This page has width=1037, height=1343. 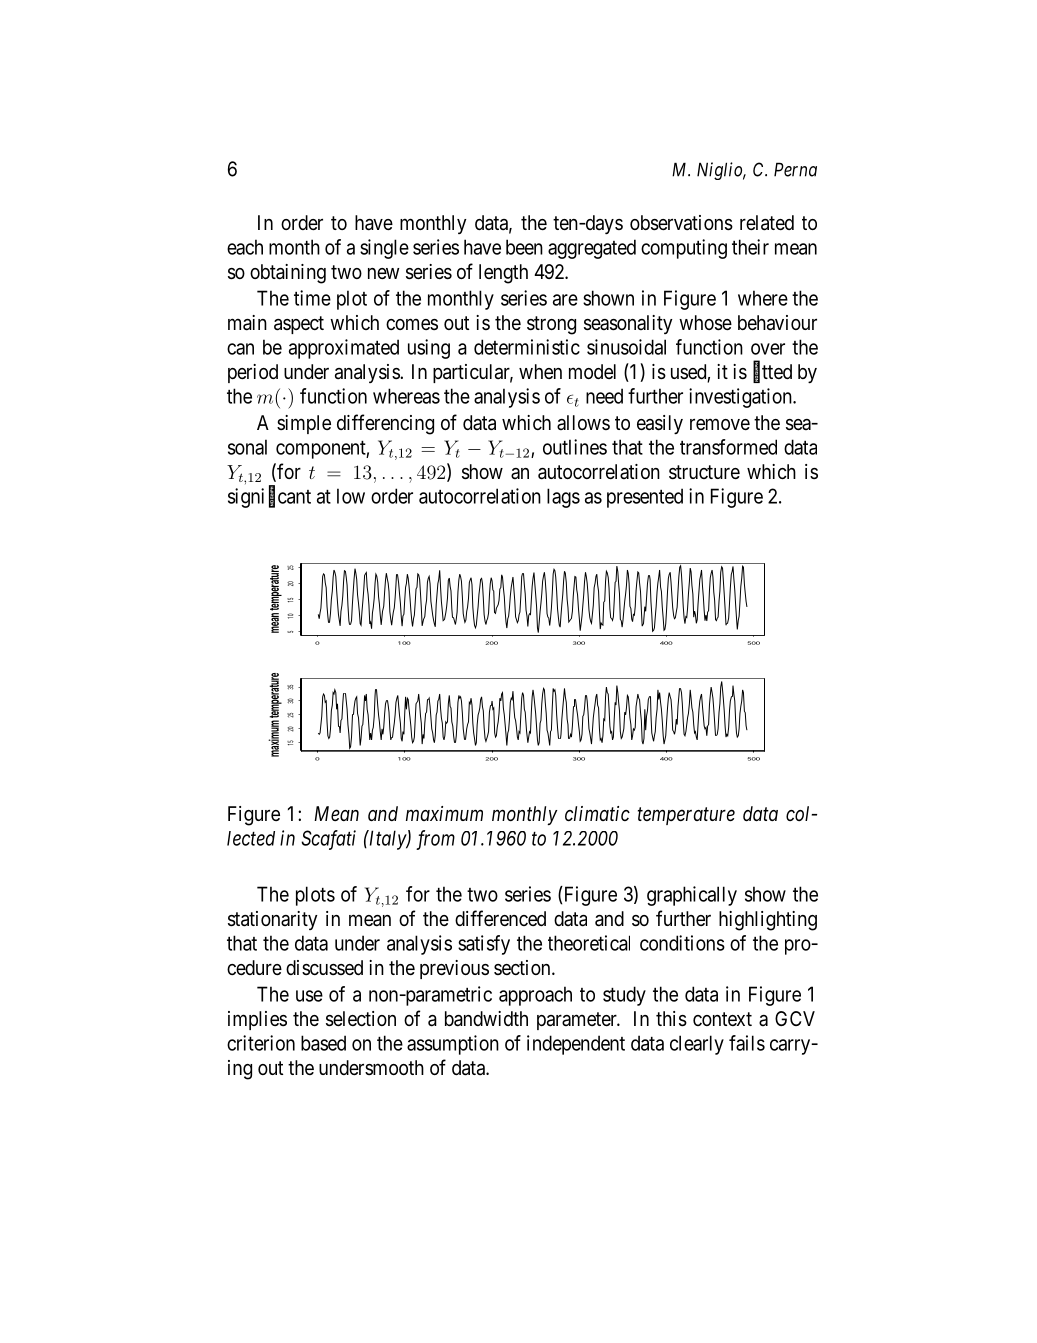 What do you see at coordinates (484, 945) in the page?
I see `satisfy` at bounding box center [484, 945].
